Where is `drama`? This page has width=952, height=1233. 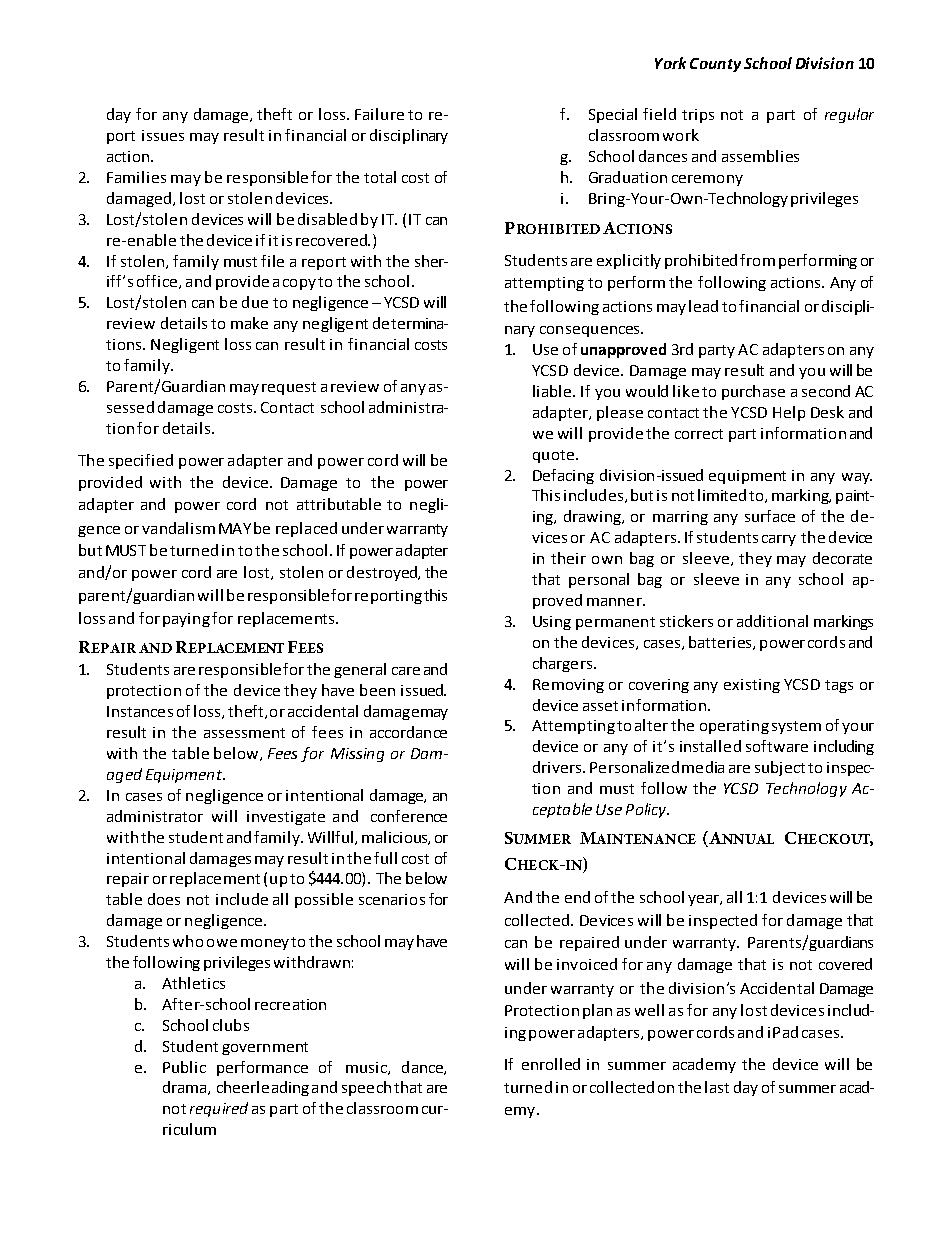
drama is located at coordinates (186, 1088).
